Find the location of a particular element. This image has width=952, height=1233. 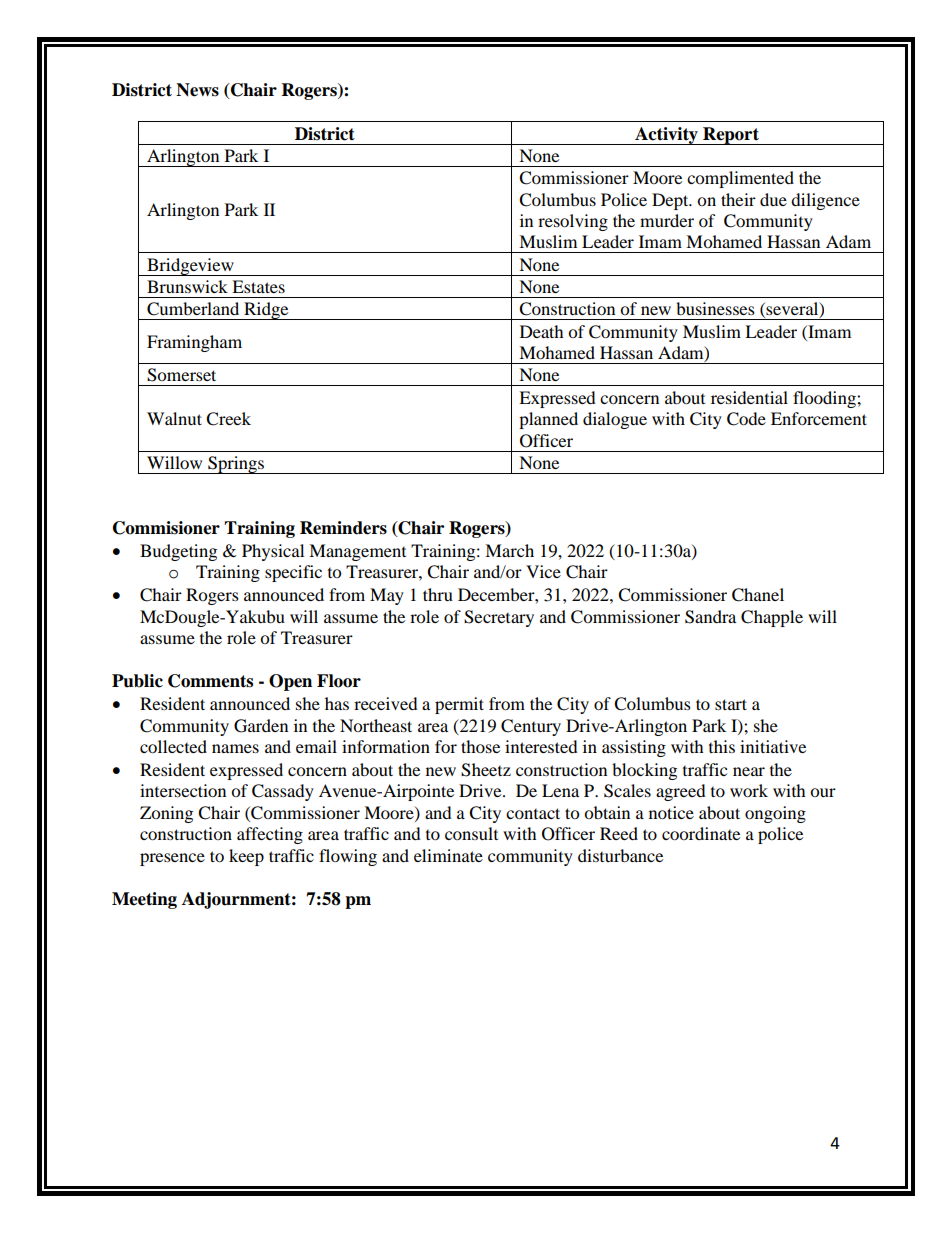

Cumberland is located at coordinates (193, 309).
